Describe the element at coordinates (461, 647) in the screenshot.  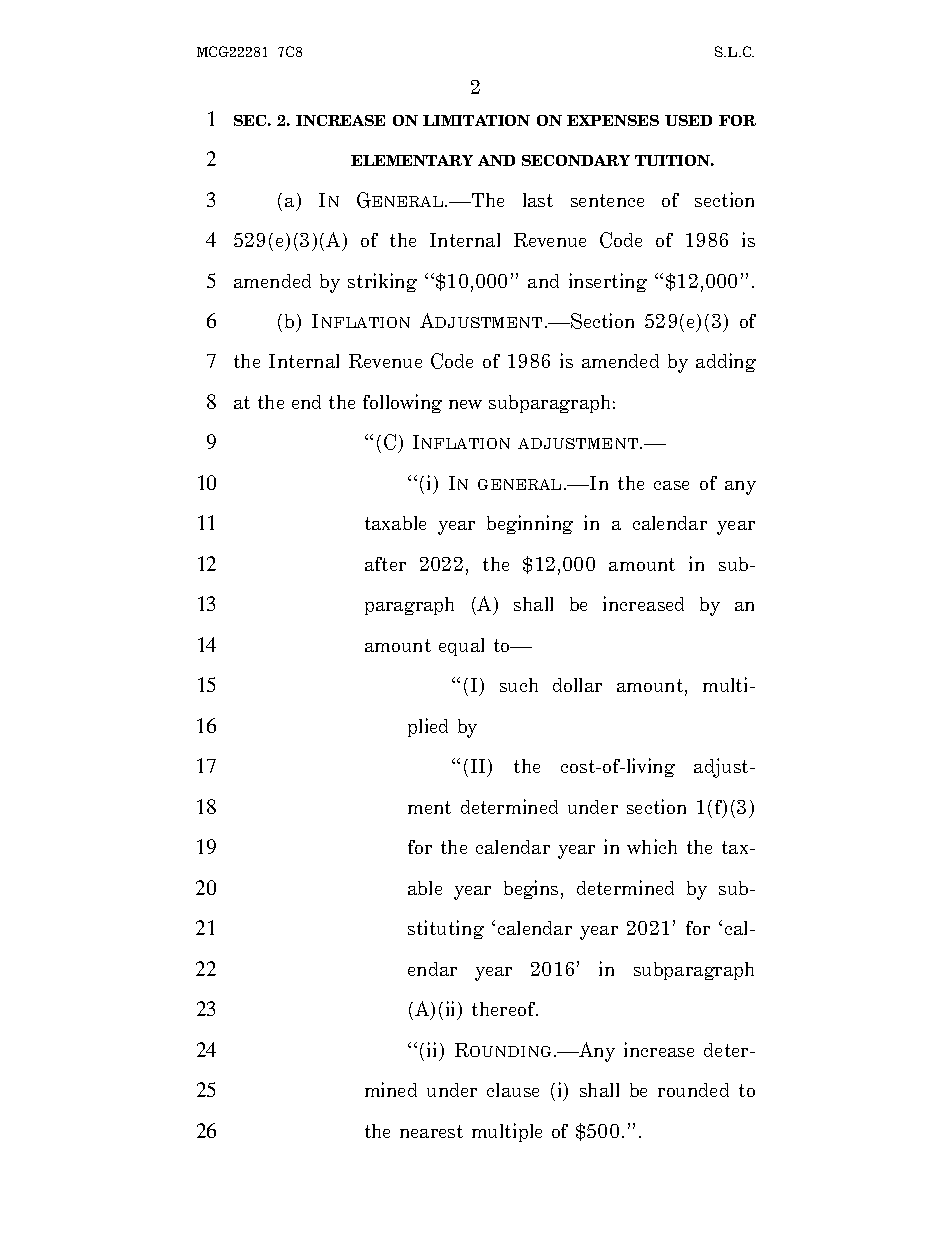
I see `equal` at that location.
